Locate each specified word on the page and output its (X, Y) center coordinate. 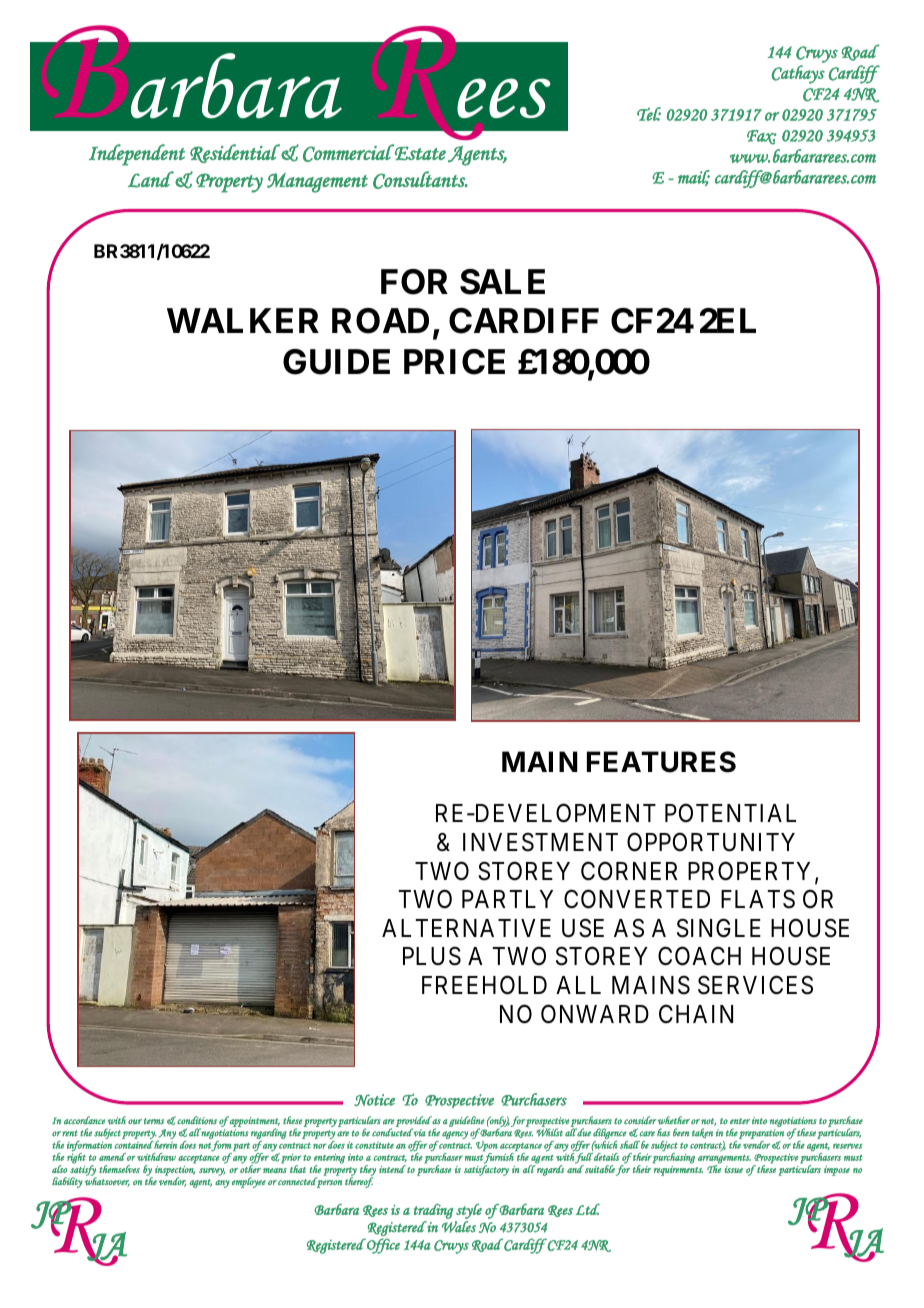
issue (733, 1169)
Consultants (420, 180)
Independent (137, 155)
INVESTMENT (540, 842)
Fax (762, 137)
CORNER (629, 871)
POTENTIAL (730, 813)
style (469, 1211)
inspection (175, 1172)
